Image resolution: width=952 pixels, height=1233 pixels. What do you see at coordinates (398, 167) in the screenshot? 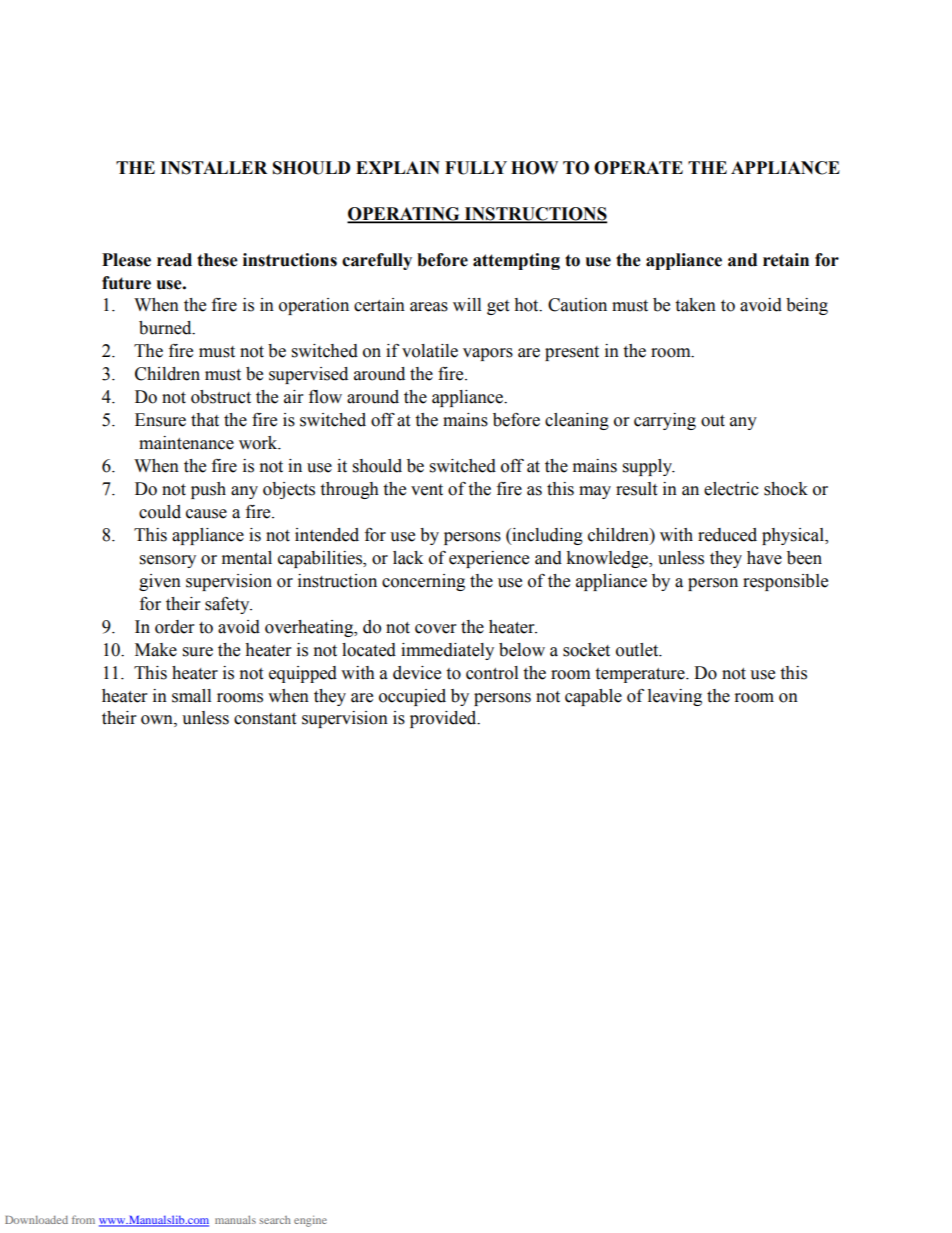
I see `EXPLAIN` at bounding box center [398, 167].
